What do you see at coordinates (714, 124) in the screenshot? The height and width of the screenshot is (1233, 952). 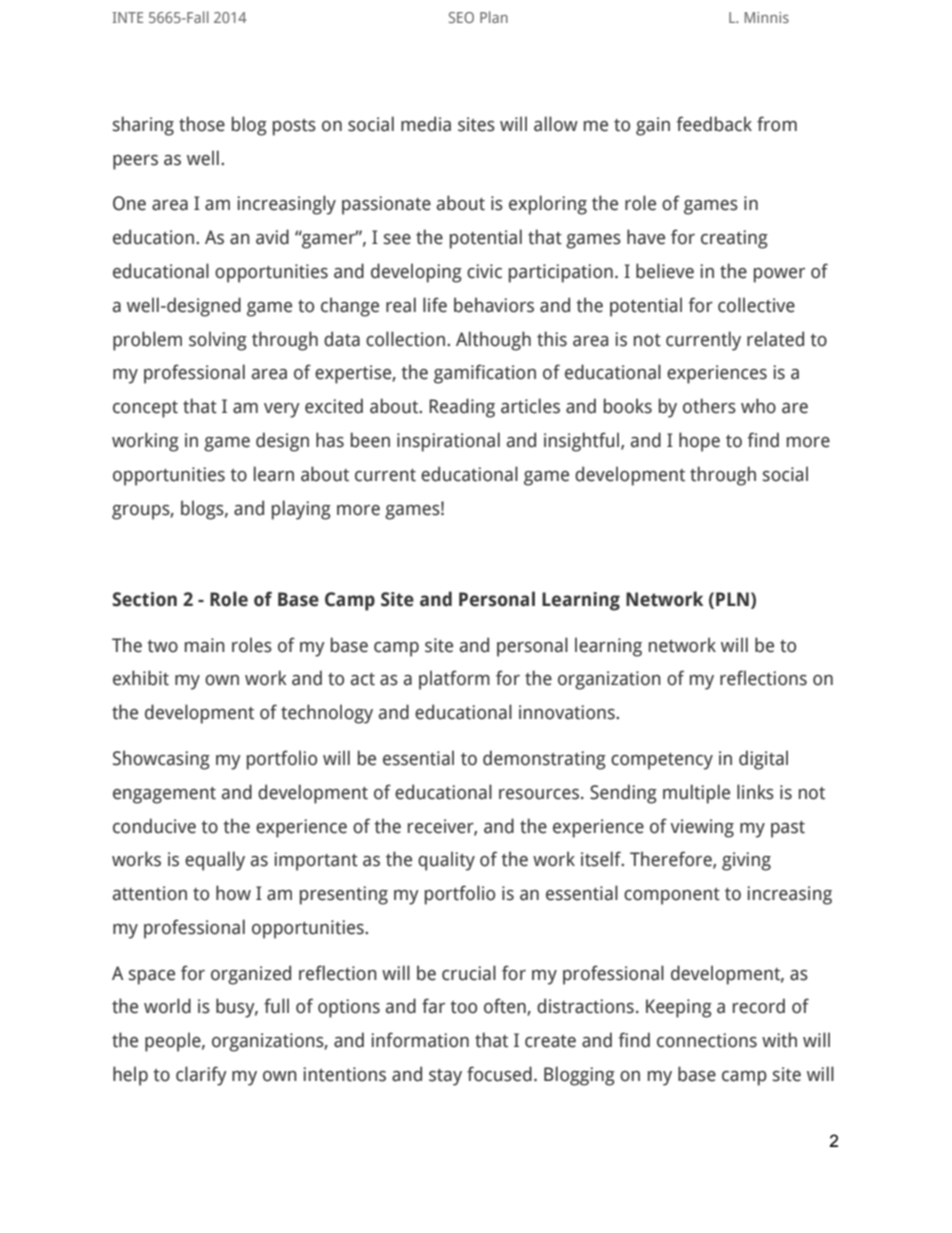 I see `feedback` at bounding box center [714, 124].
